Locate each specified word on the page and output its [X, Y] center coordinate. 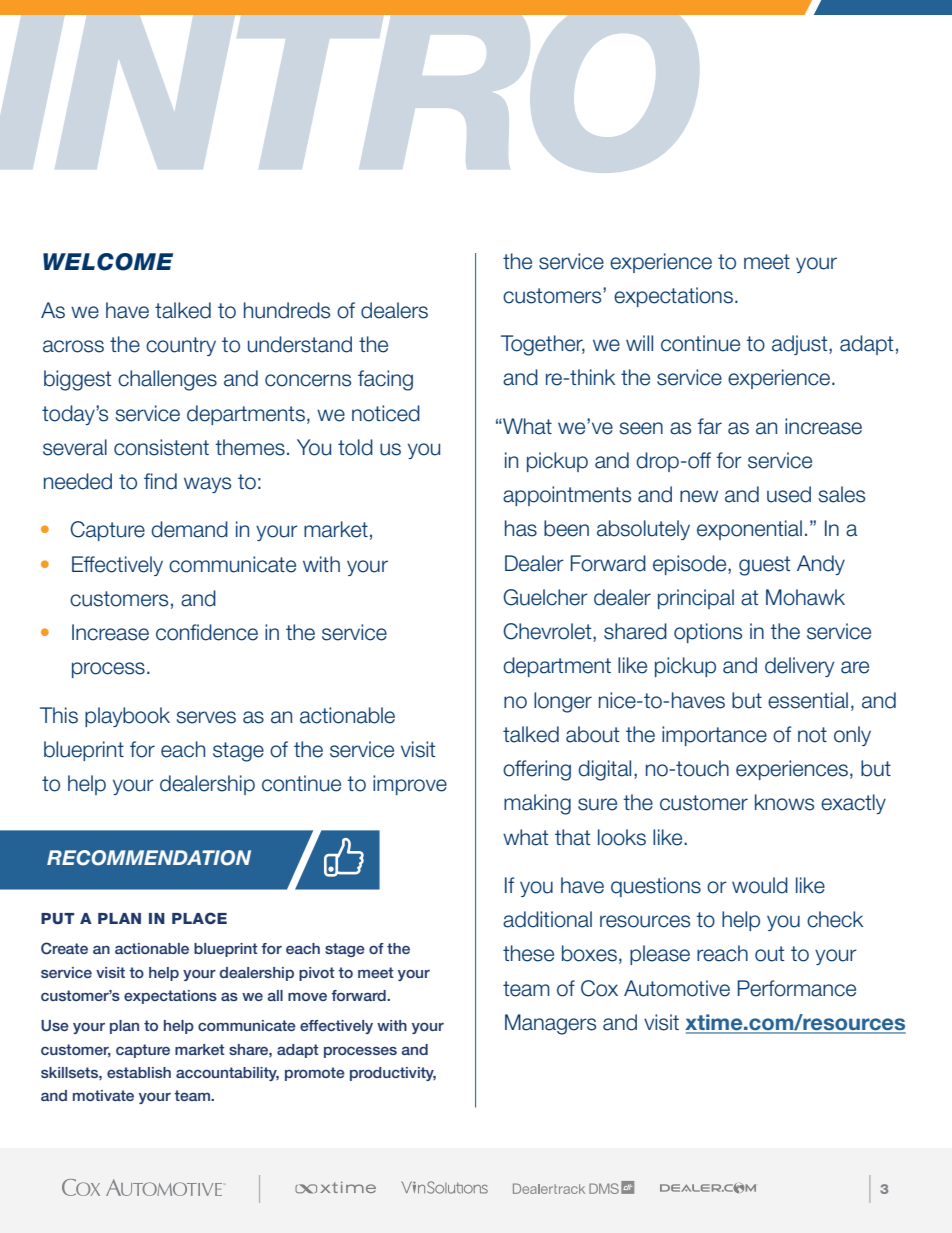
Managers [550, 1024]
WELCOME [108, 262]
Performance [797, 988]
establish [139, 1072]
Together [543, 345]
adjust [801, 345]
